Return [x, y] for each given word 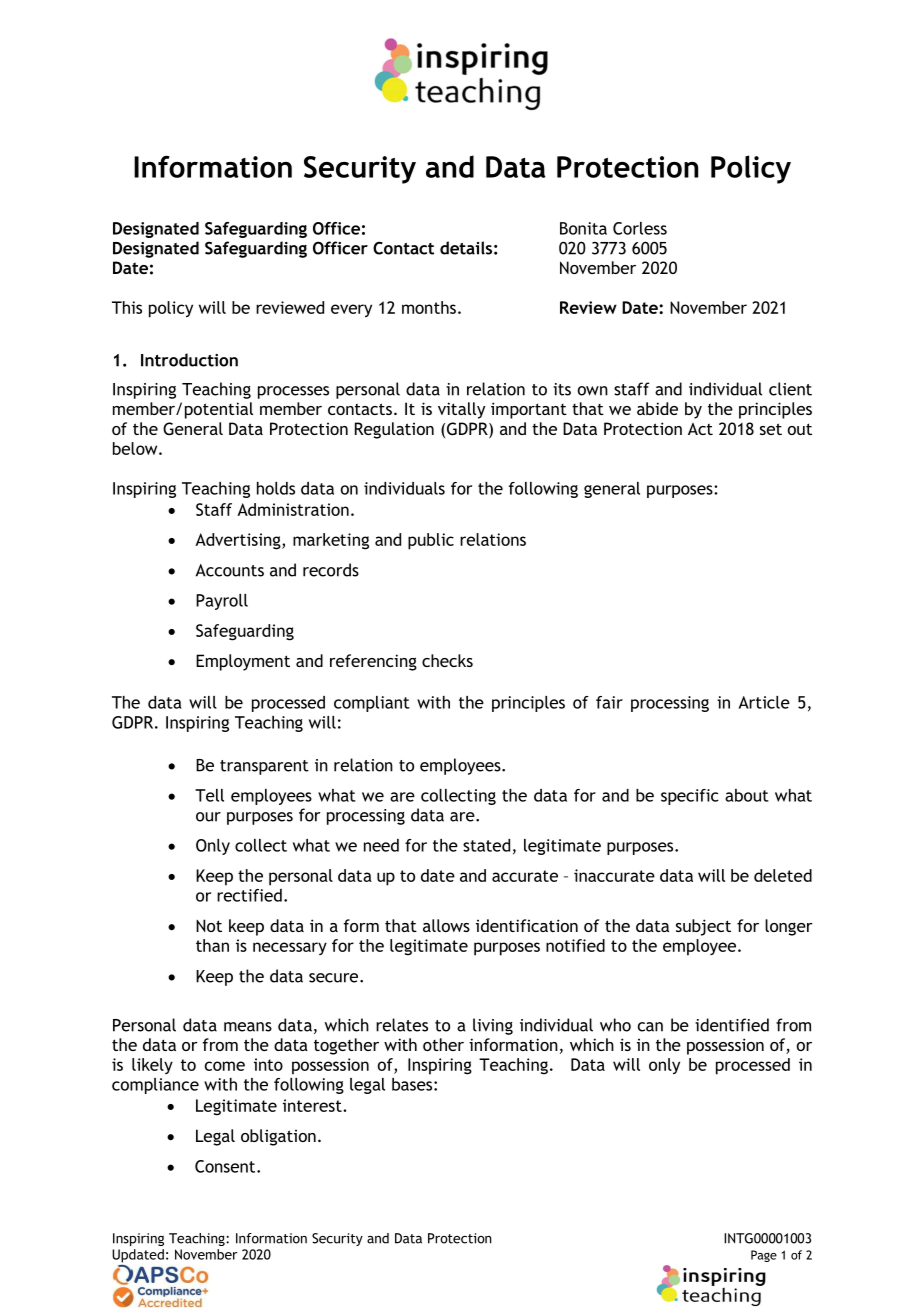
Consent [226, 1166]
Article [764, 702]
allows [446, 925]
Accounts [230, 570]
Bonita [583, 228]
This [127, 307]
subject [703, 927]
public [431, 541]
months [429, 307]
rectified [249, 895]
